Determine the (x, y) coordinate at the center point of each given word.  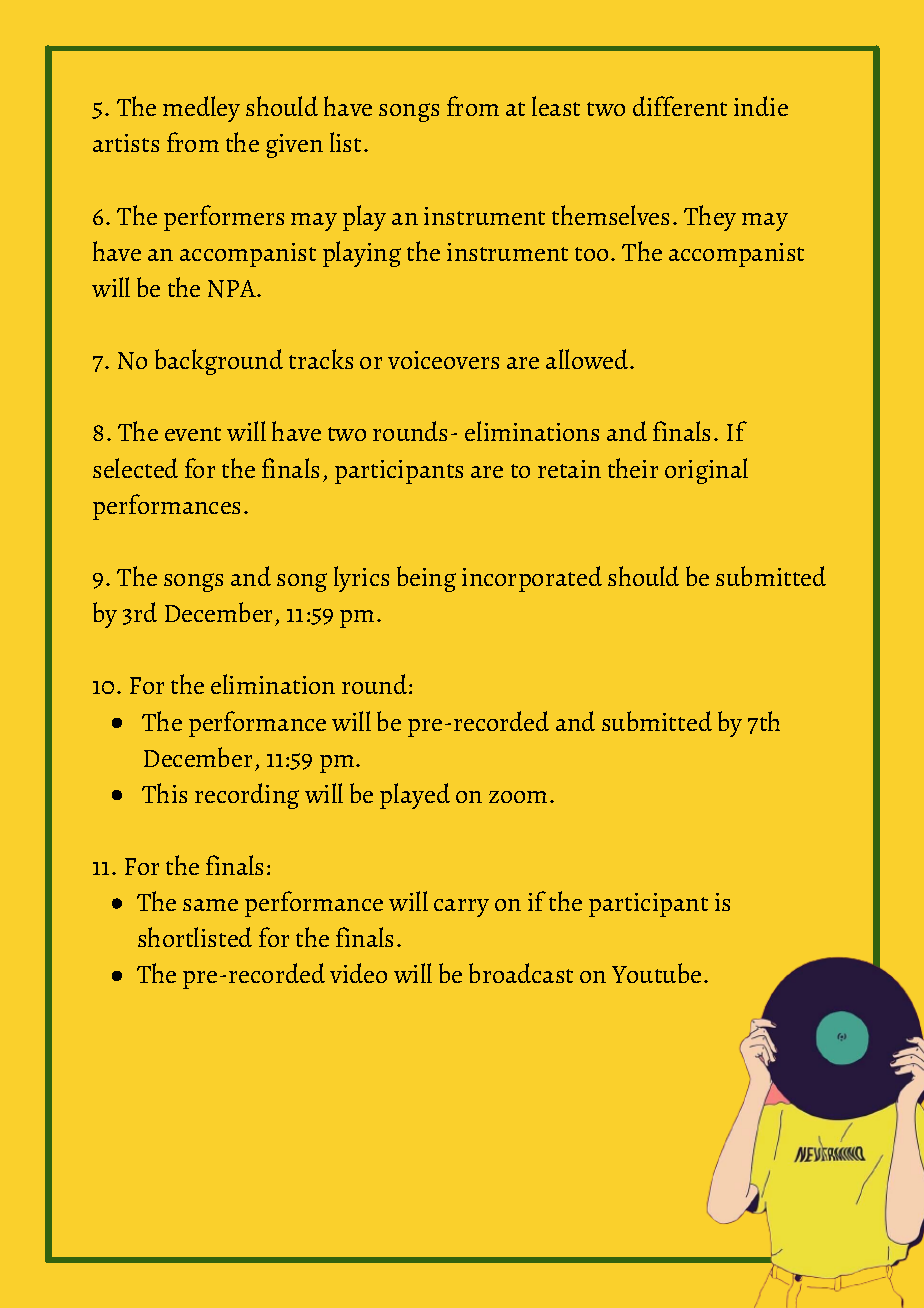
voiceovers (443, 360)
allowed (588, 359)
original (706, 471)
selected (135, 468)
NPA (233, 289)
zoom (518, 797)
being (426, 579)
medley (201, 109)
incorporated (532, 579)
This (164, 793)
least (556, 106)
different (680, 106)
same (210, 905)
